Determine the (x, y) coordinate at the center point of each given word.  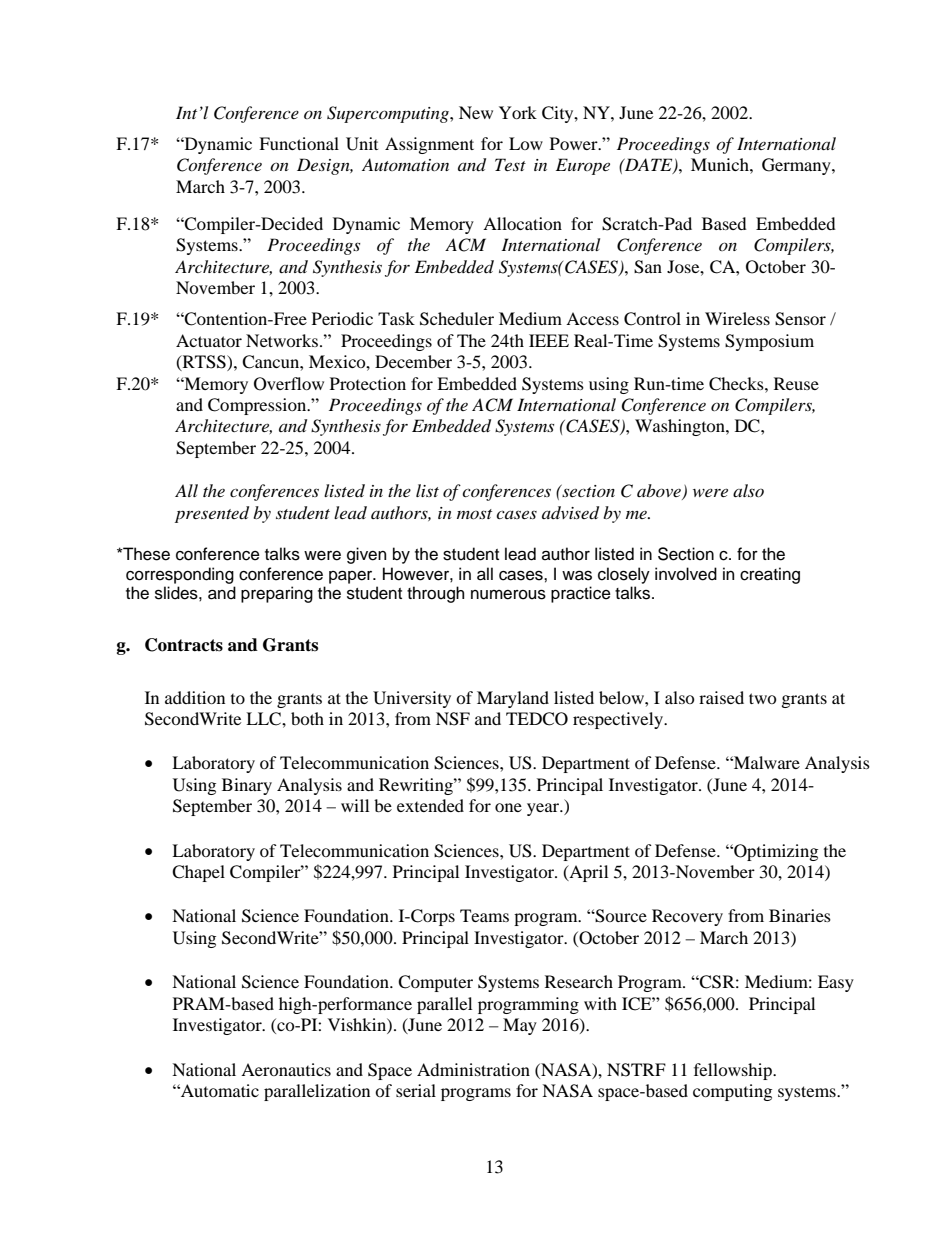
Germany (797, 166)
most (474, 514)
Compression (258, 406)
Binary (247, 786)
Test (510, 164)
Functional (299, 143)
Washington (681, 427)
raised (721, 697)
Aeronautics (286, 1069)
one (508, 807)
